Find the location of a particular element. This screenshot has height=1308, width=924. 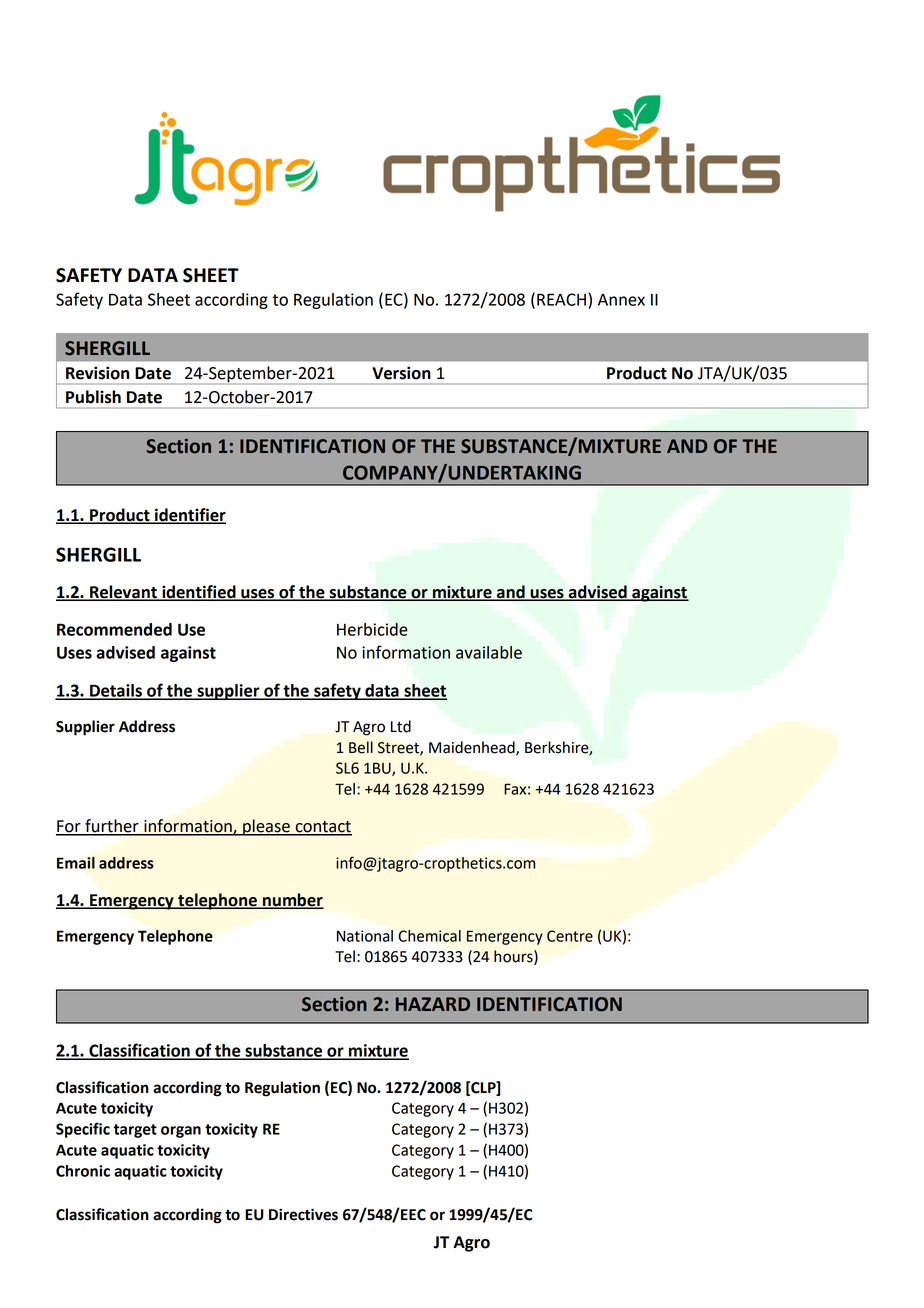

Centre is located at coordinates (570, 936).
